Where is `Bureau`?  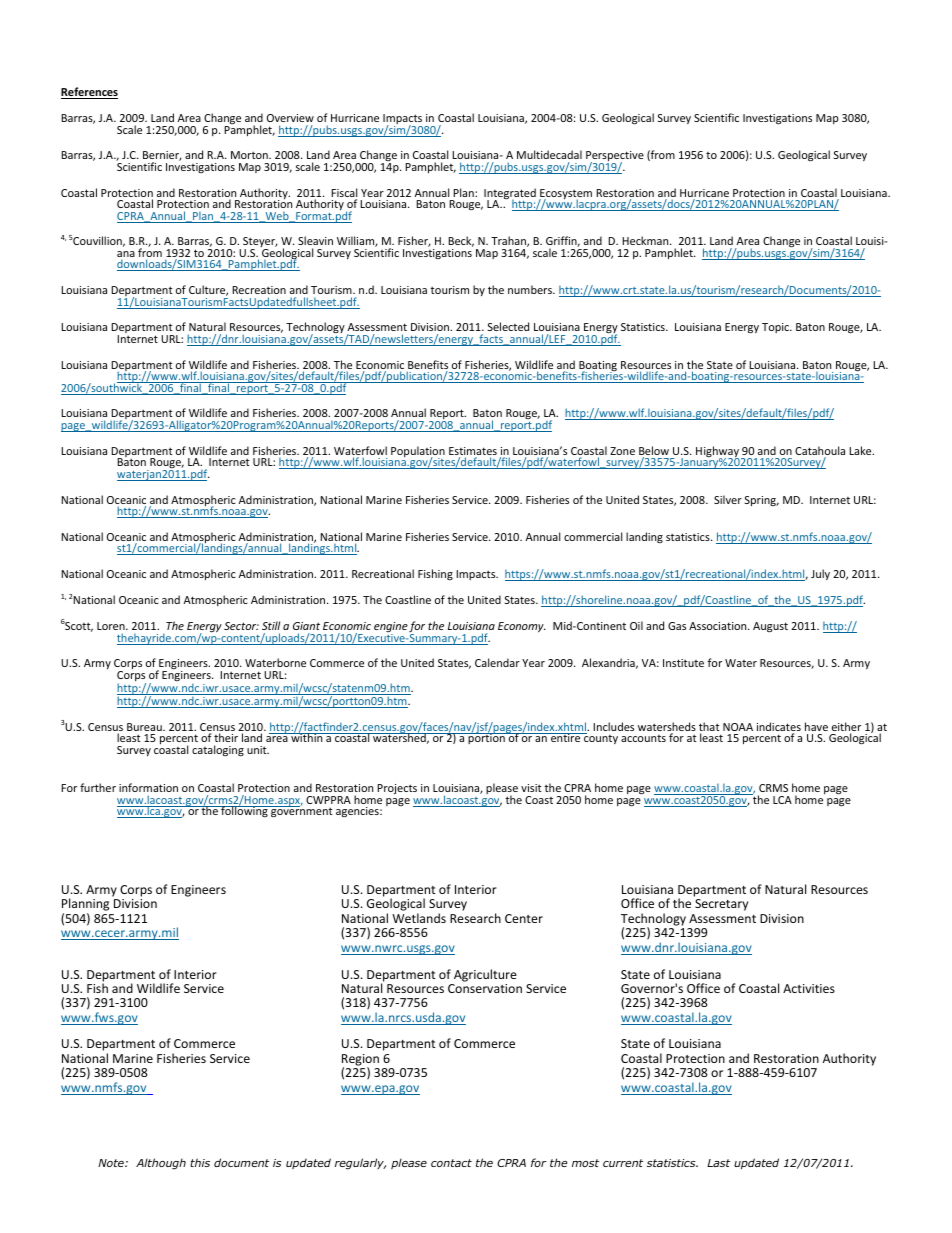
Bureau is located at coordinates (145, 727).
